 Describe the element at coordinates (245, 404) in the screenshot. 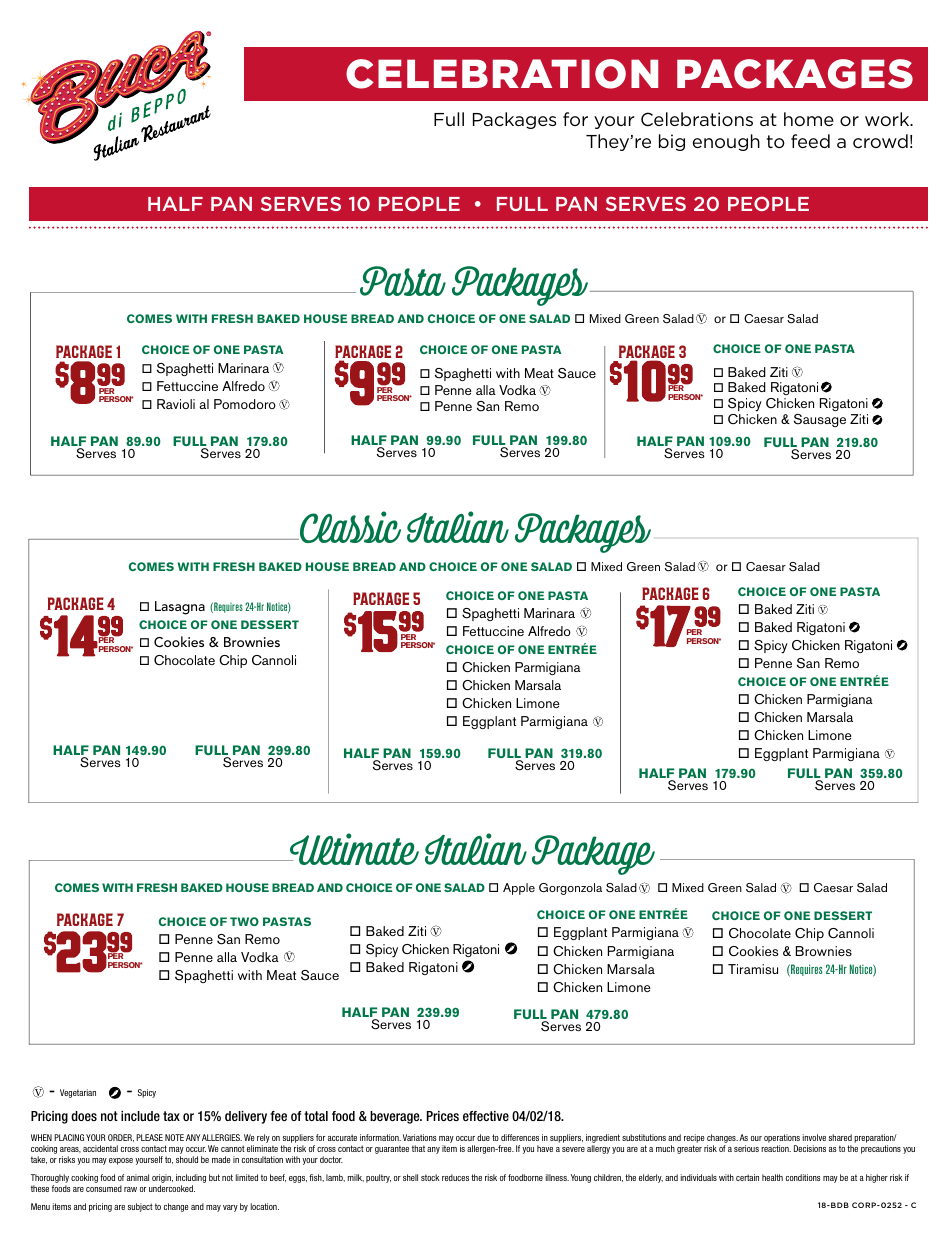

I see `Pomodoro` at that location.
